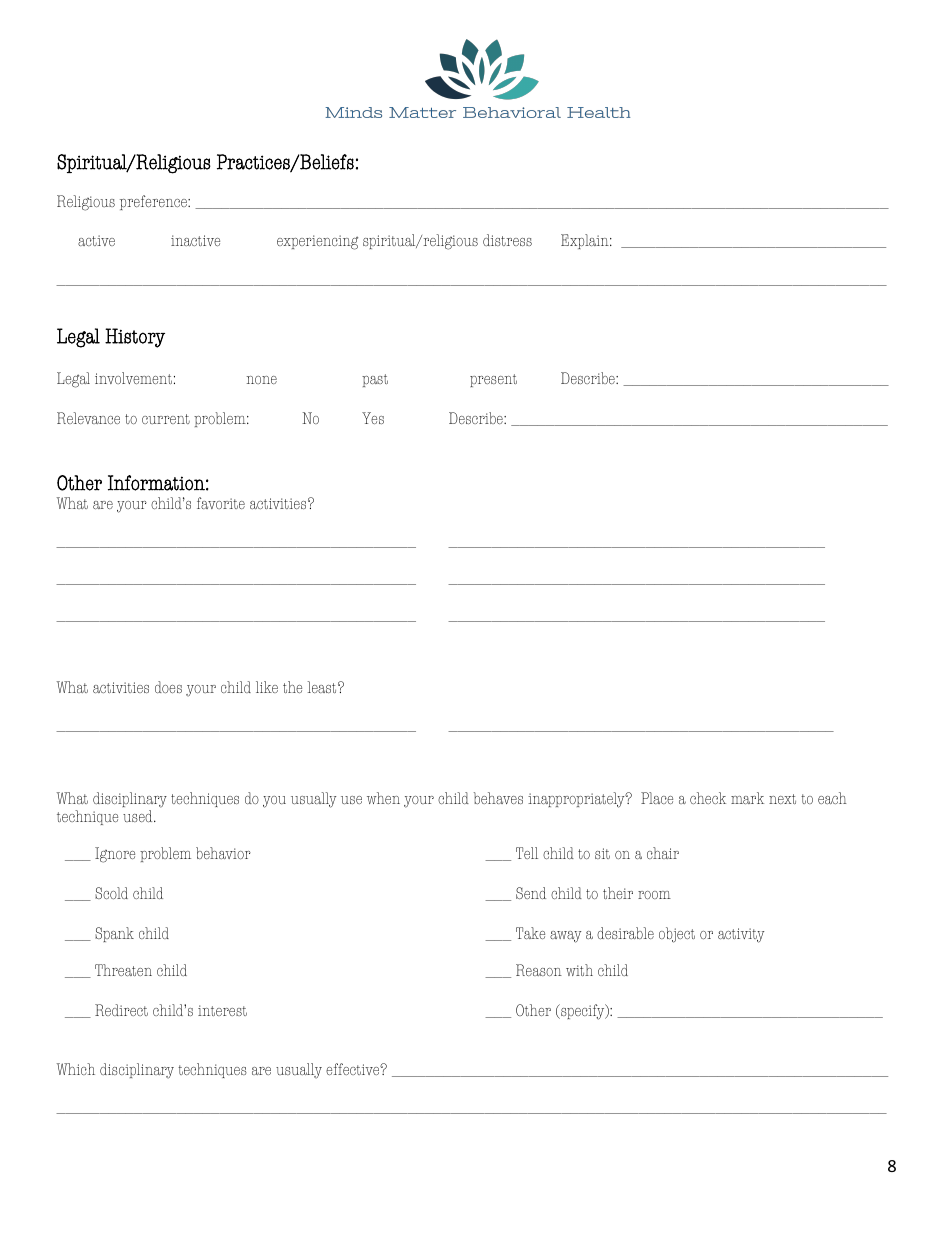 This screenshot has height=1233, width=952. I want to click on present, so click(493, 380).
